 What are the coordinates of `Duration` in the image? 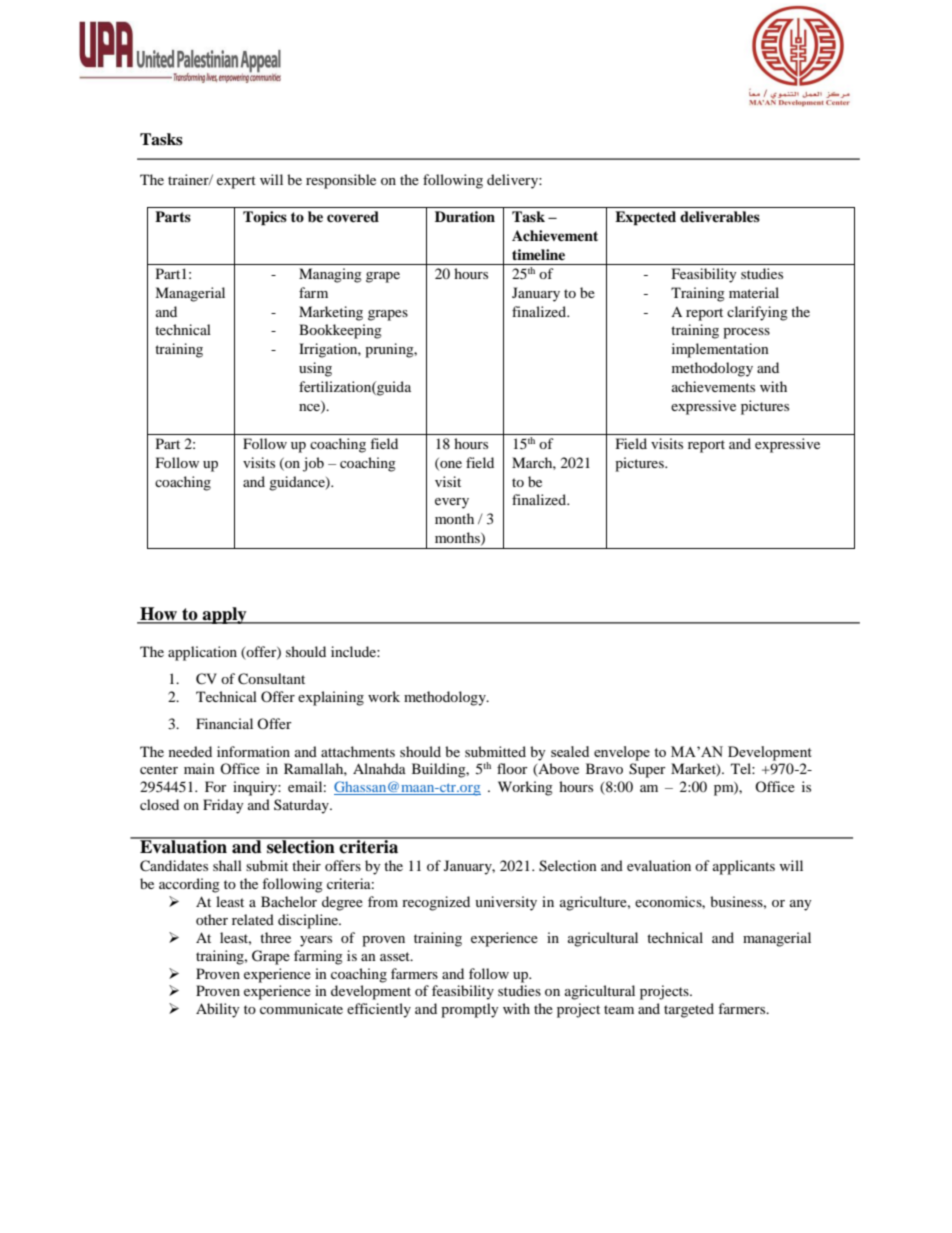 It's located at (465, 217).
